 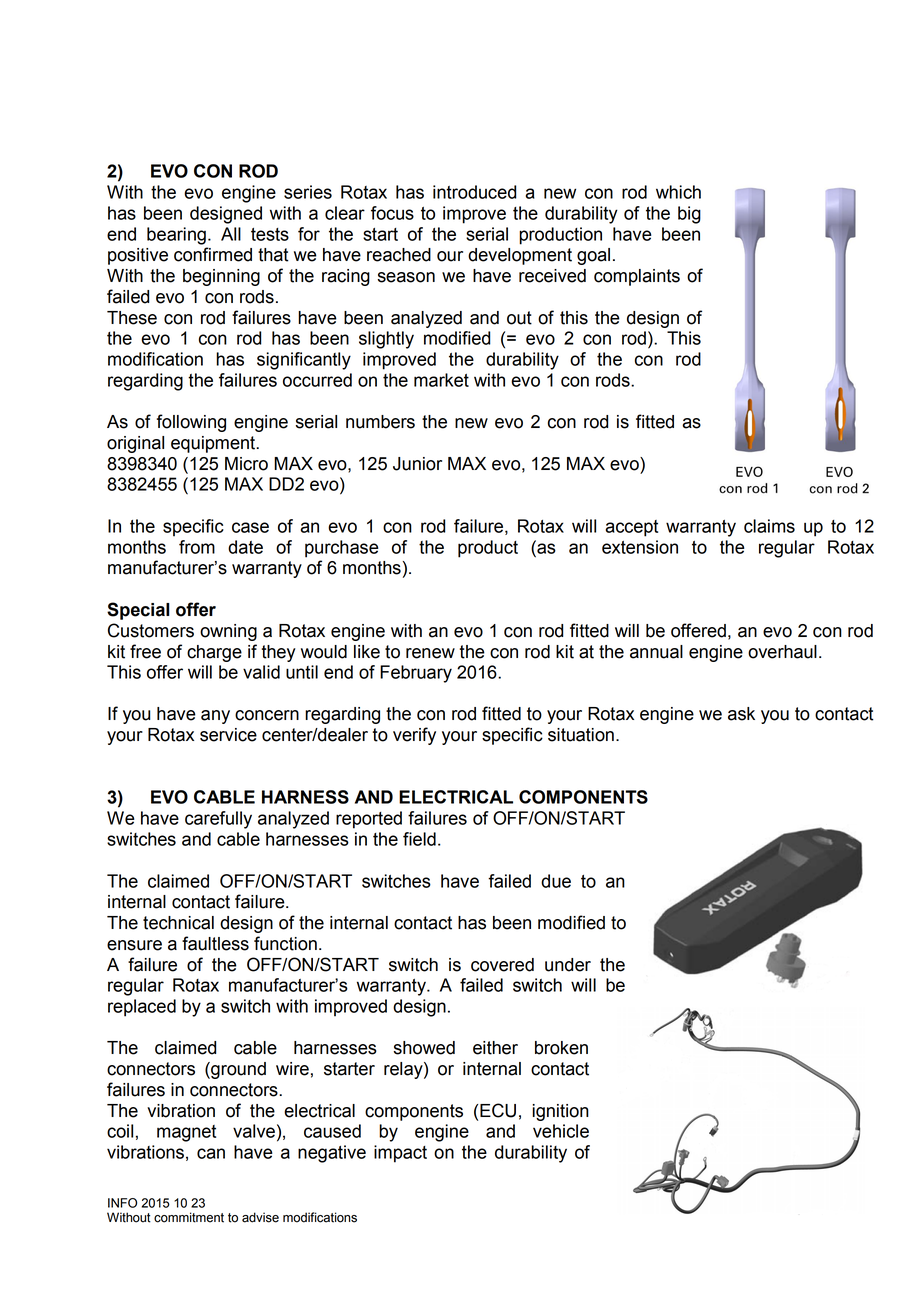 I want to click on under, so click(x=568, y=965).
